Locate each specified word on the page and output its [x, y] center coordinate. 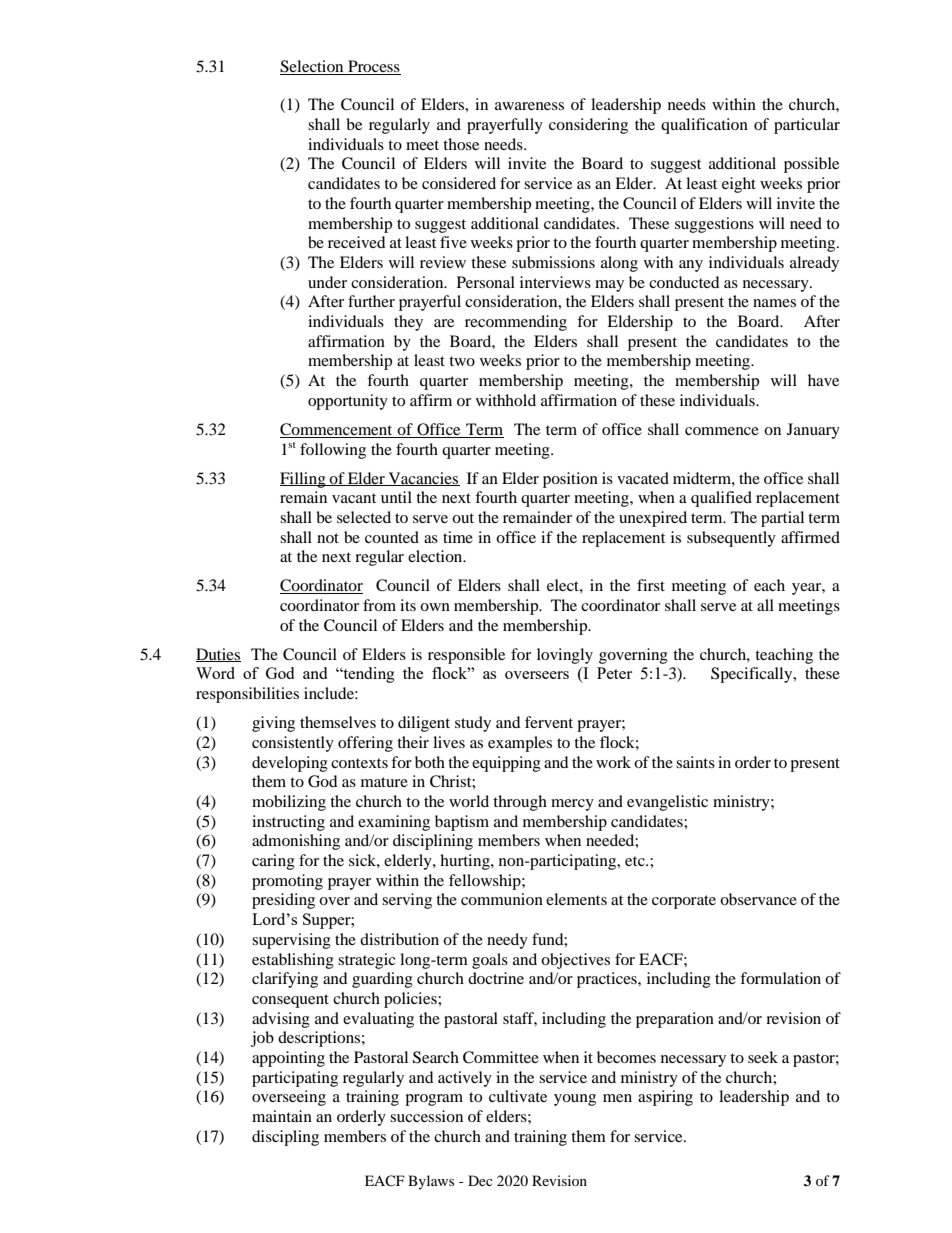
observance [758, 899]
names [774, 303]
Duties [218, 655]
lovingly [565, 656]
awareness [529, 106]
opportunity [348, 402]
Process [373, 67]
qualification [704, 126]
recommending [516, 323]
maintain [282, 1116]
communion [502, 899]
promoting [287, 882]
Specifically [753, 675]
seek [763, 1057]
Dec [480, 1180]
